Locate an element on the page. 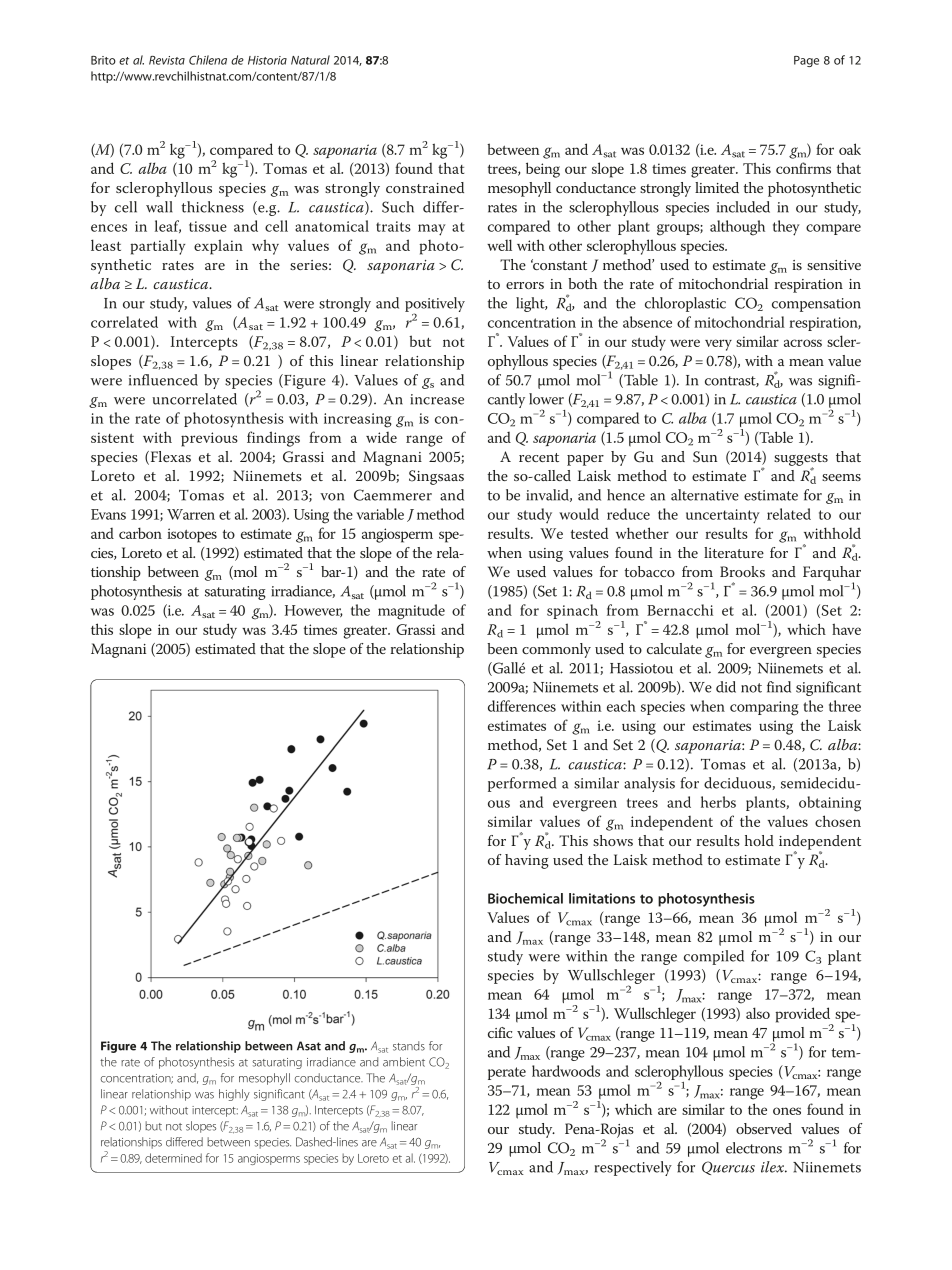 This document has height=1270, width=952. Revista is located at coordinates (167, 60).
